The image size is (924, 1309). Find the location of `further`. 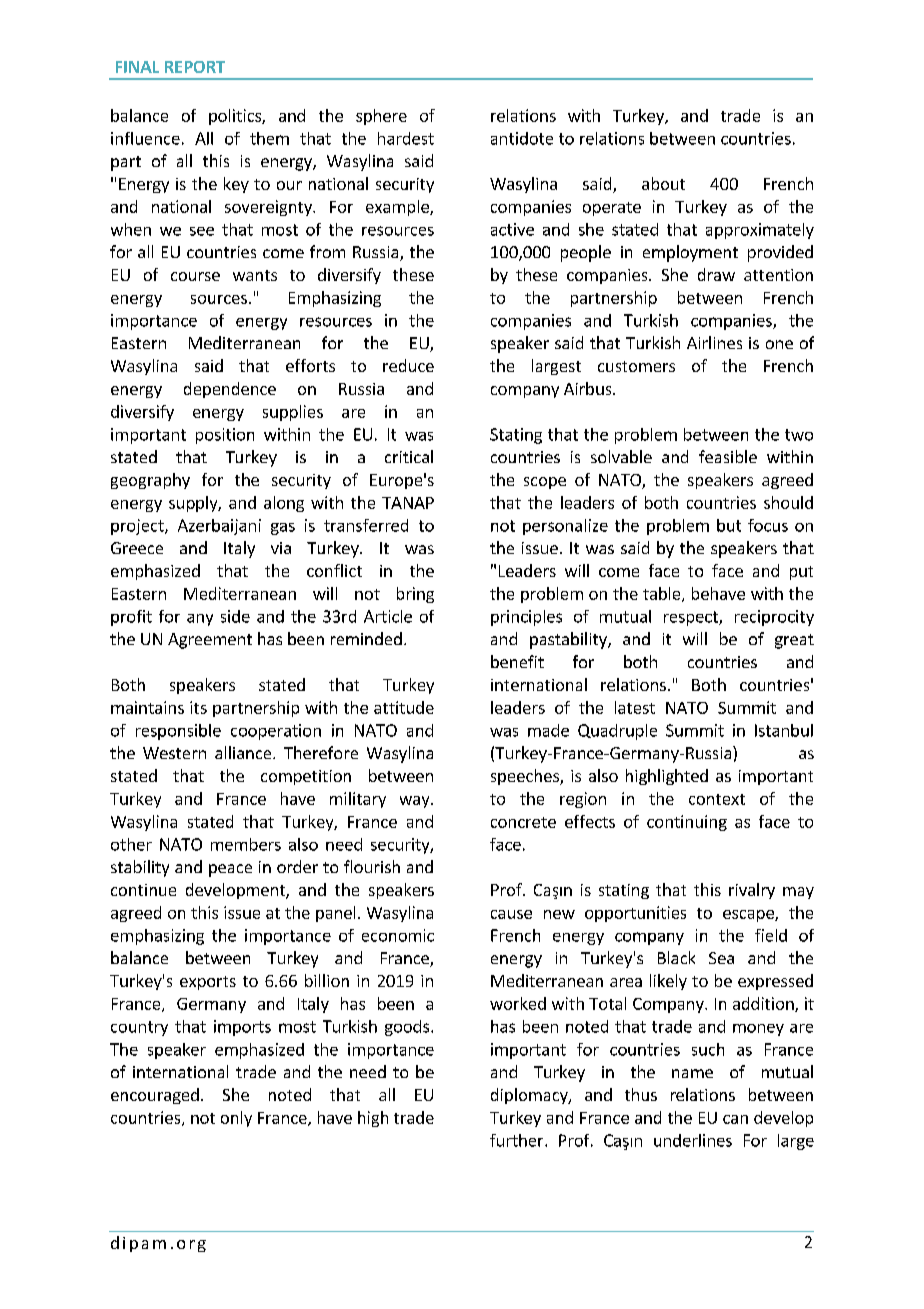

further is located at coordinates (518, 1140).
